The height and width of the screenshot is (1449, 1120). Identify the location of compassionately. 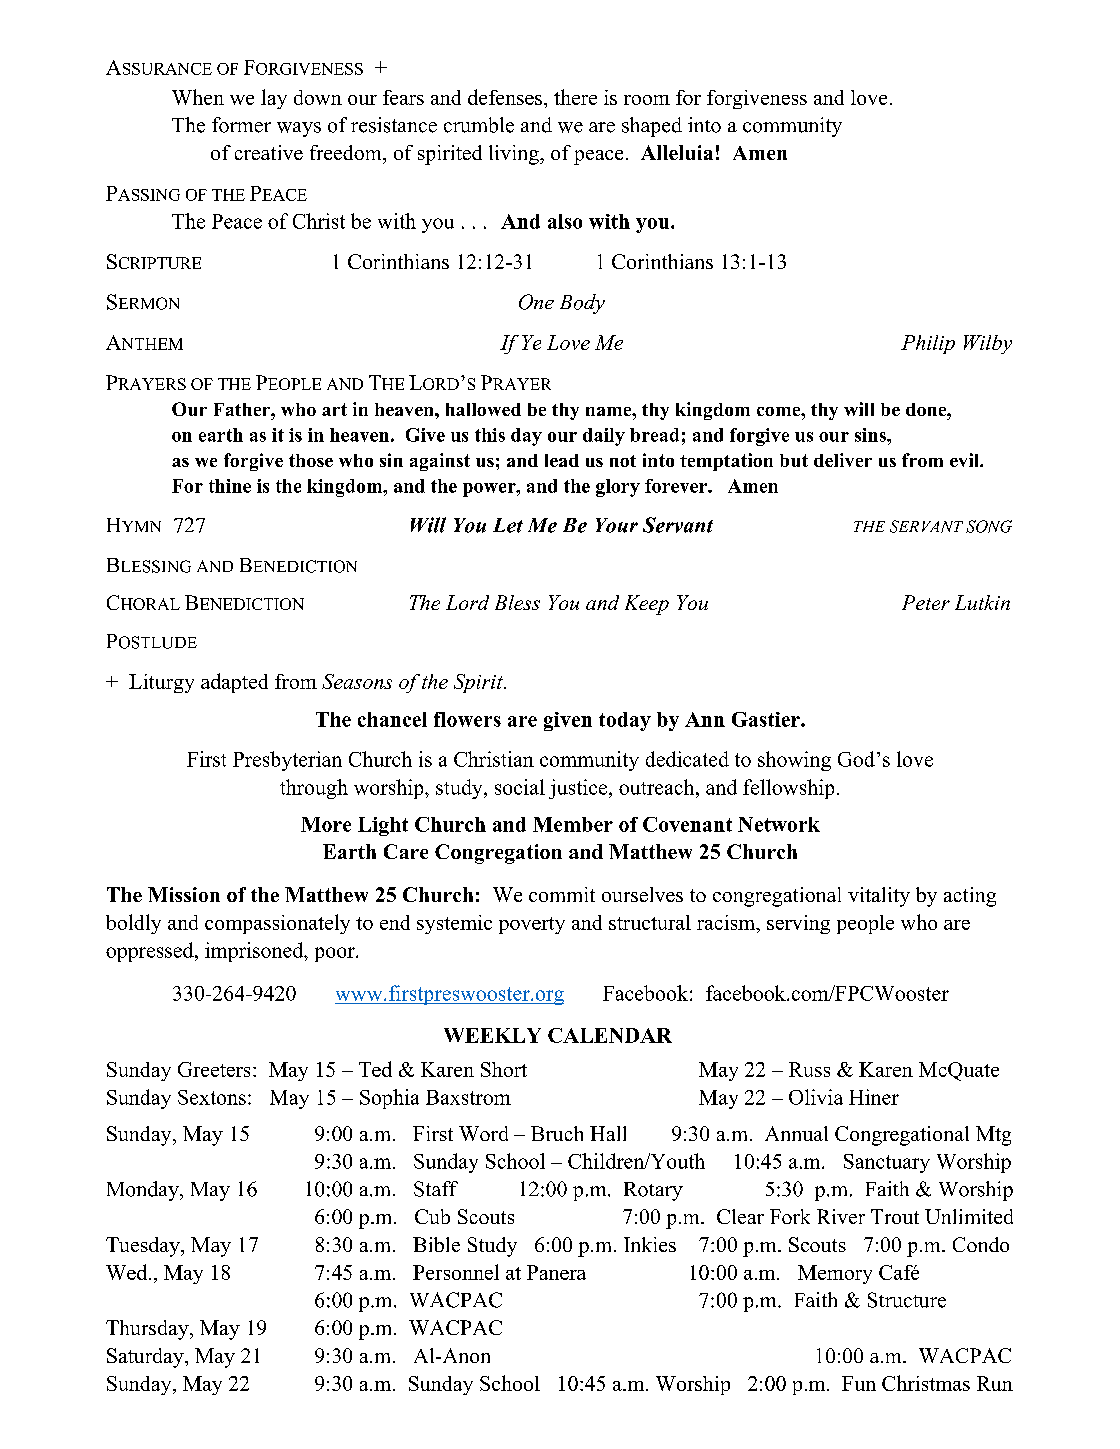
(277, 924).
